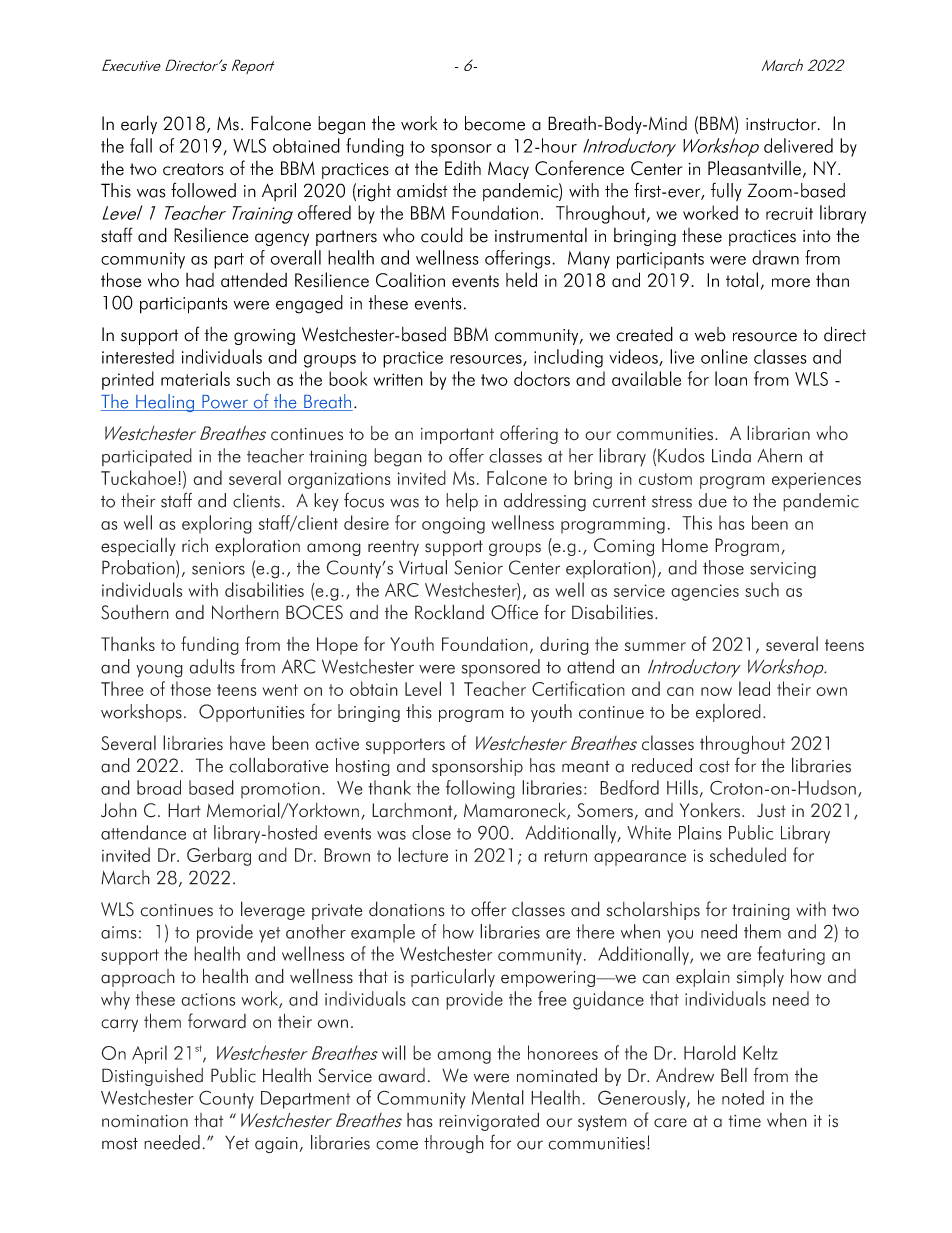  I want to click on time, so click(745, 1121).
